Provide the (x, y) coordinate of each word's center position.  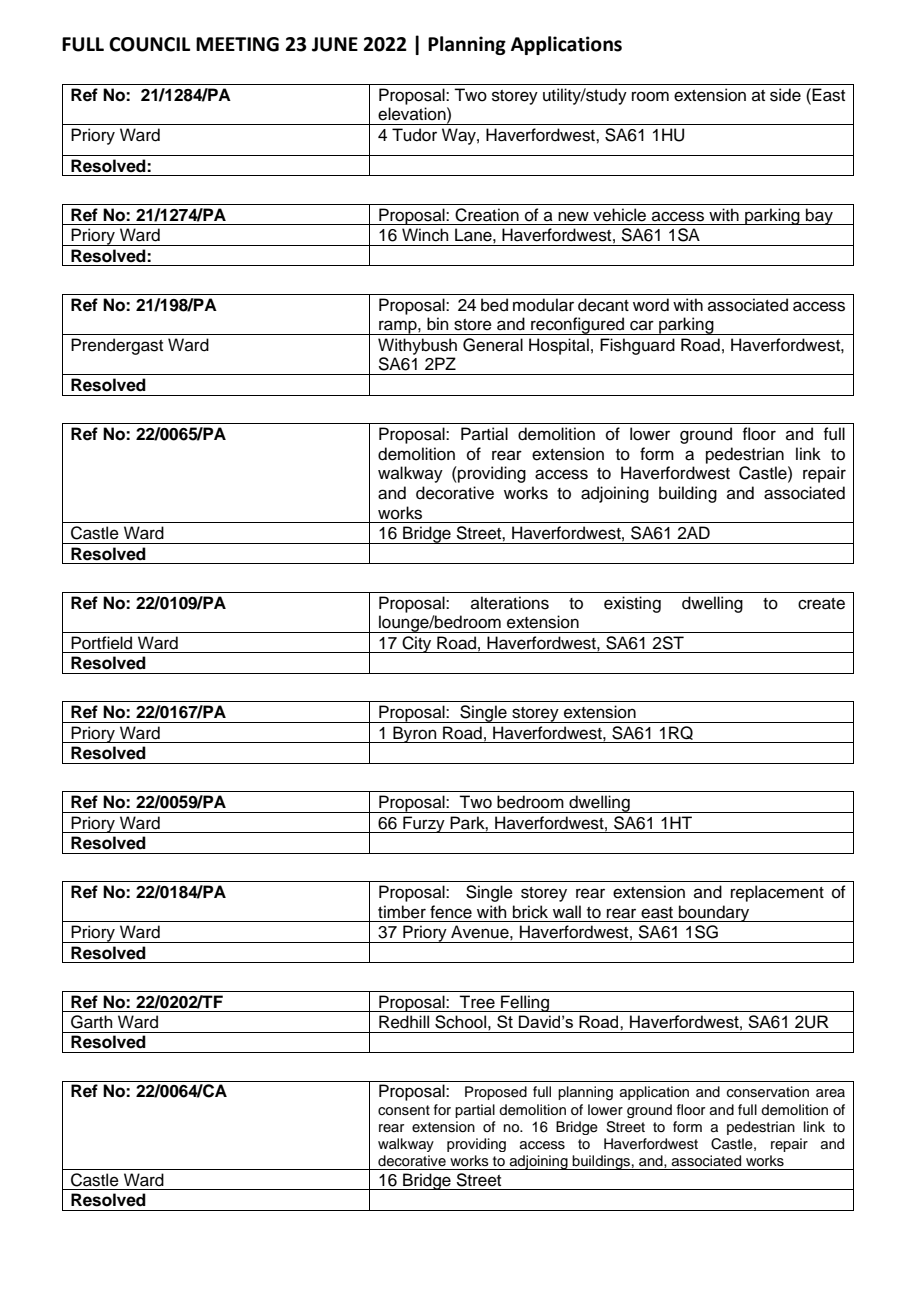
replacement (777, 893)
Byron (415, 734)
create (821, 604)
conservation (768, 1092)
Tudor (414, 135)
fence (451, 912)
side (785, 95)
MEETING (237, 44)
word (651, 305)
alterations (510, 603)
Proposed (496, 1093)
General (493, 345)
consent (404, 1110)
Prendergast (117, 346)
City (417, 644)
